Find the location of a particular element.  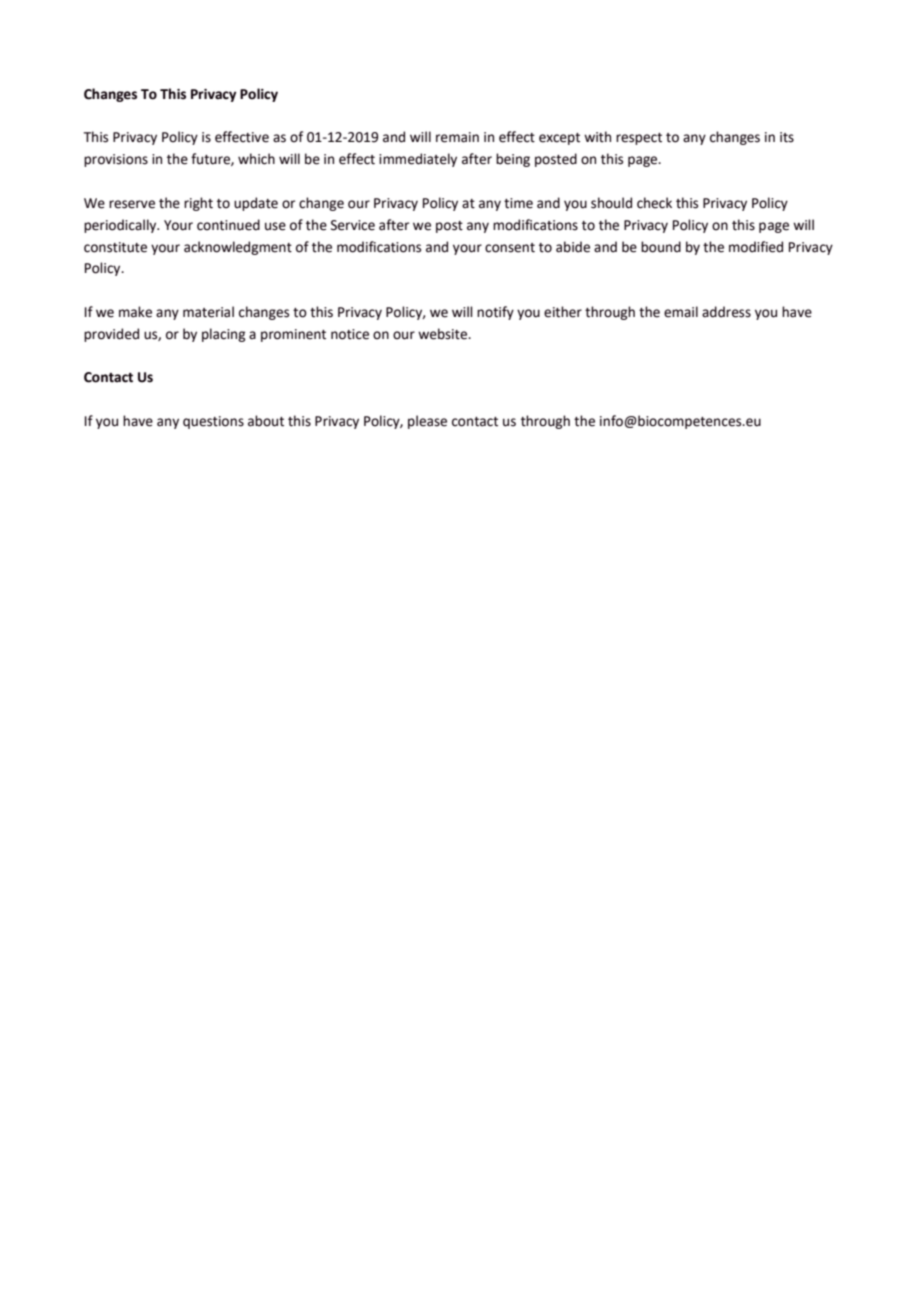

questions is located at coordinates (213, 422).
